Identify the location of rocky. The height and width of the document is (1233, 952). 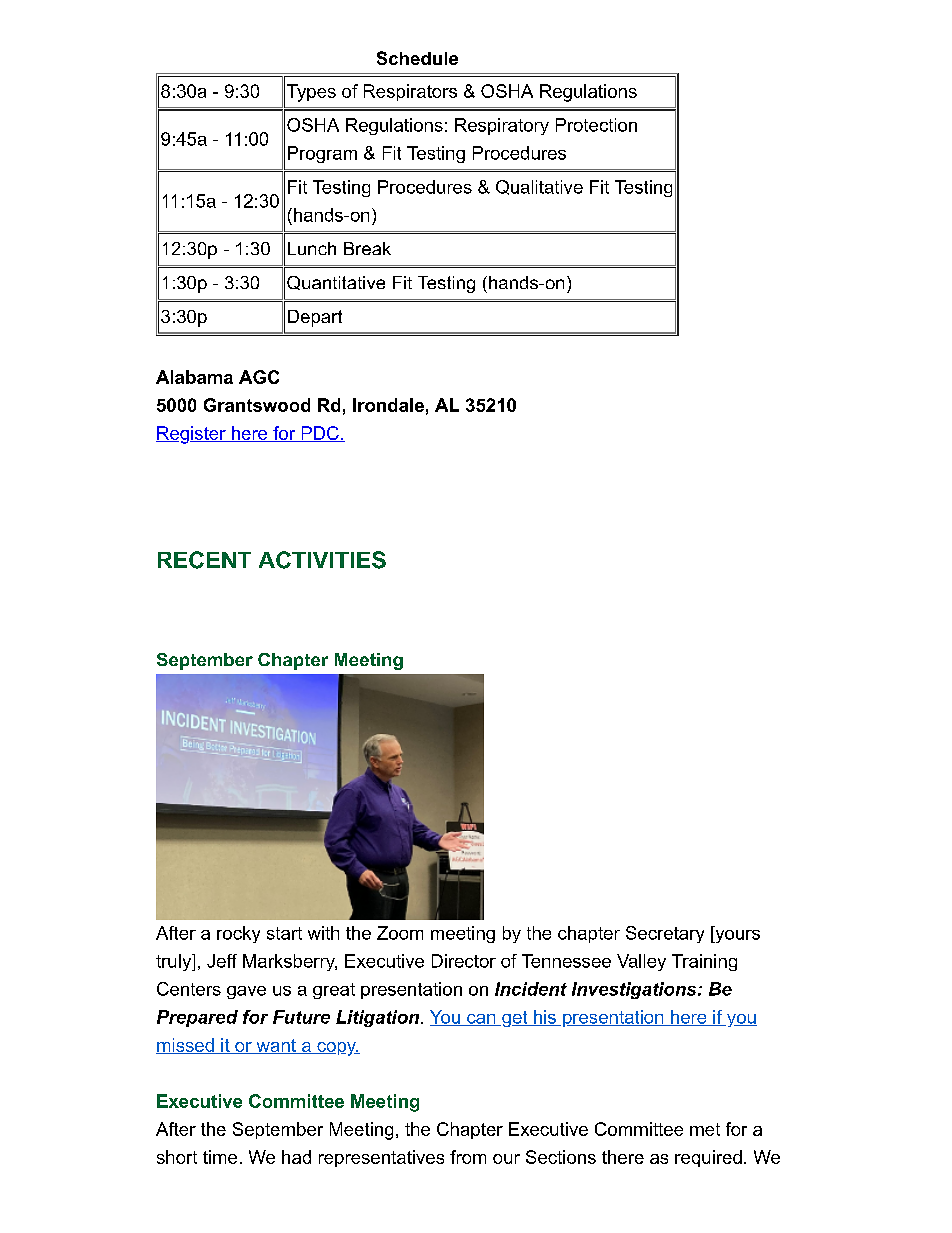
(238, 934).
